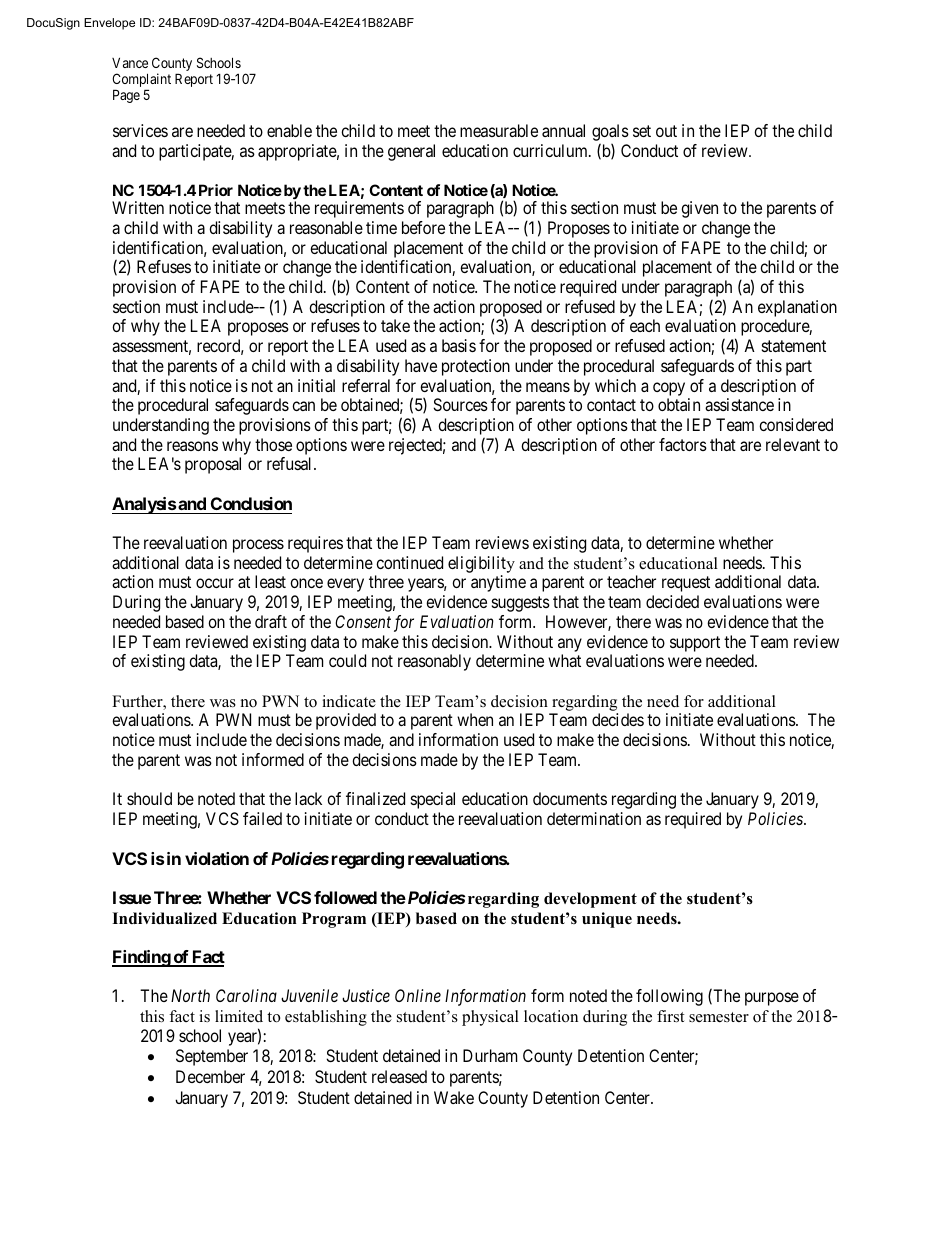 This screenshot has height=1233, width=952. I want to click on Durham, so click(490, 1055).
